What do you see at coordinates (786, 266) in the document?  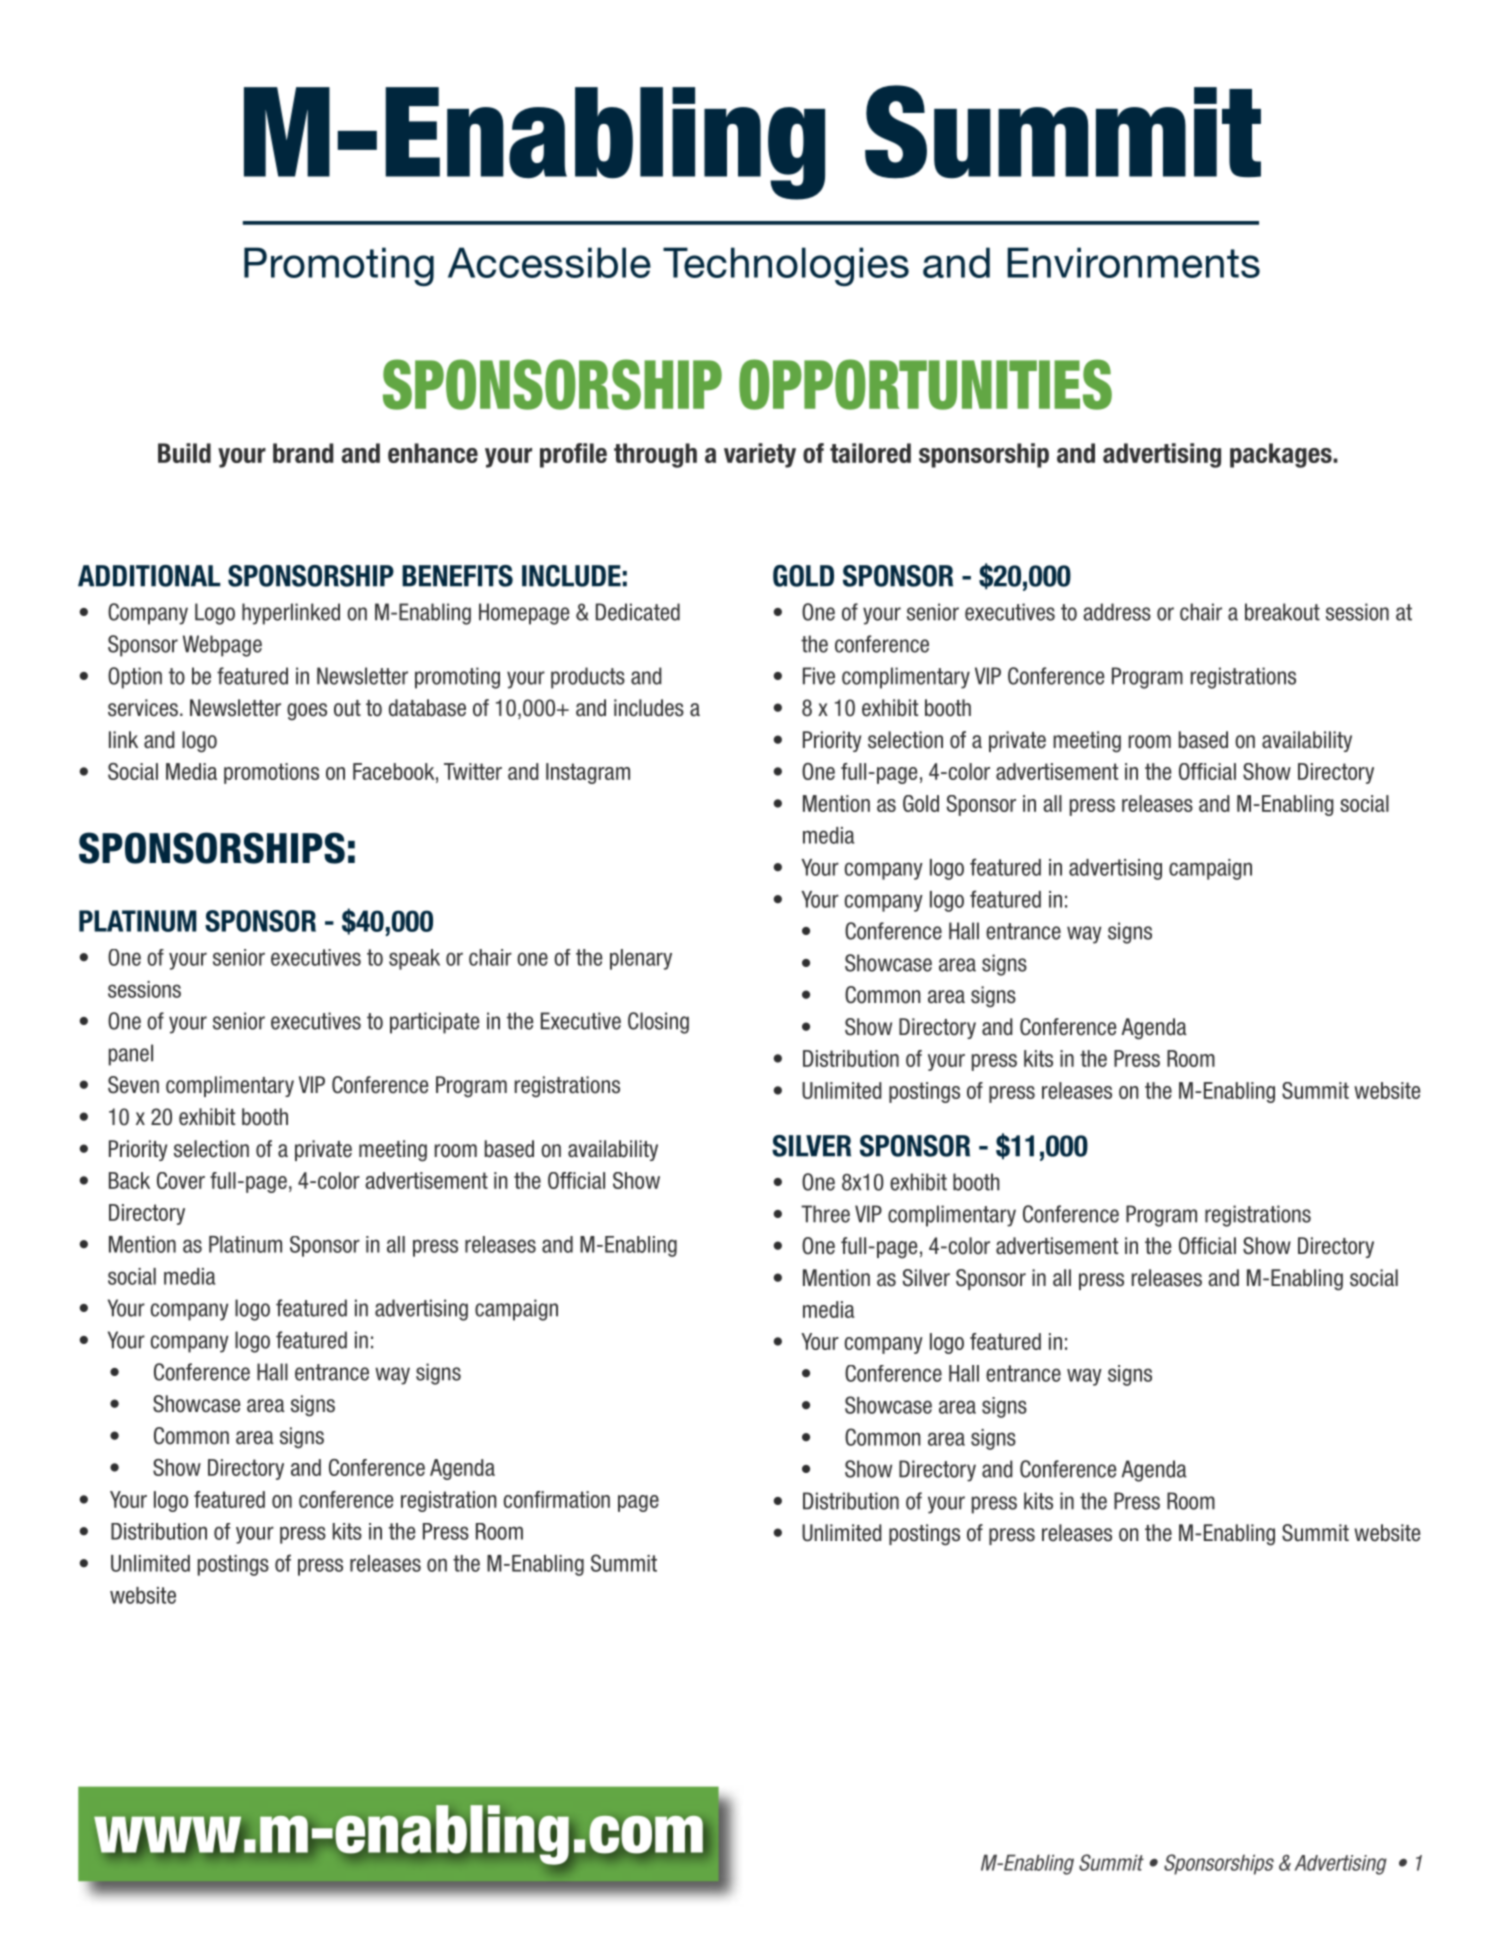 I see `Technologies` at bounding box center [786, 266].
